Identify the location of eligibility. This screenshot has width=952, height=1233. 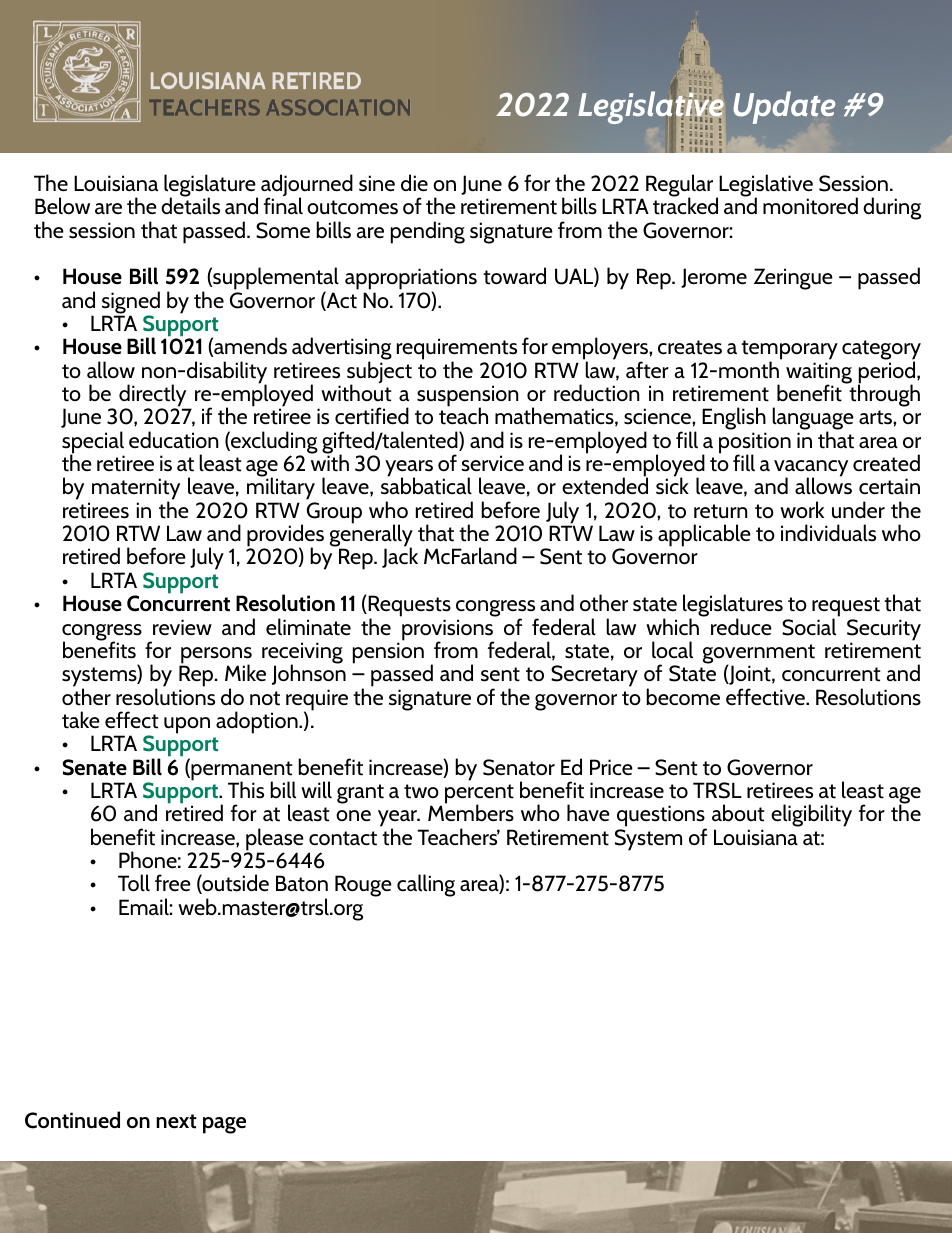
(811, 815).
